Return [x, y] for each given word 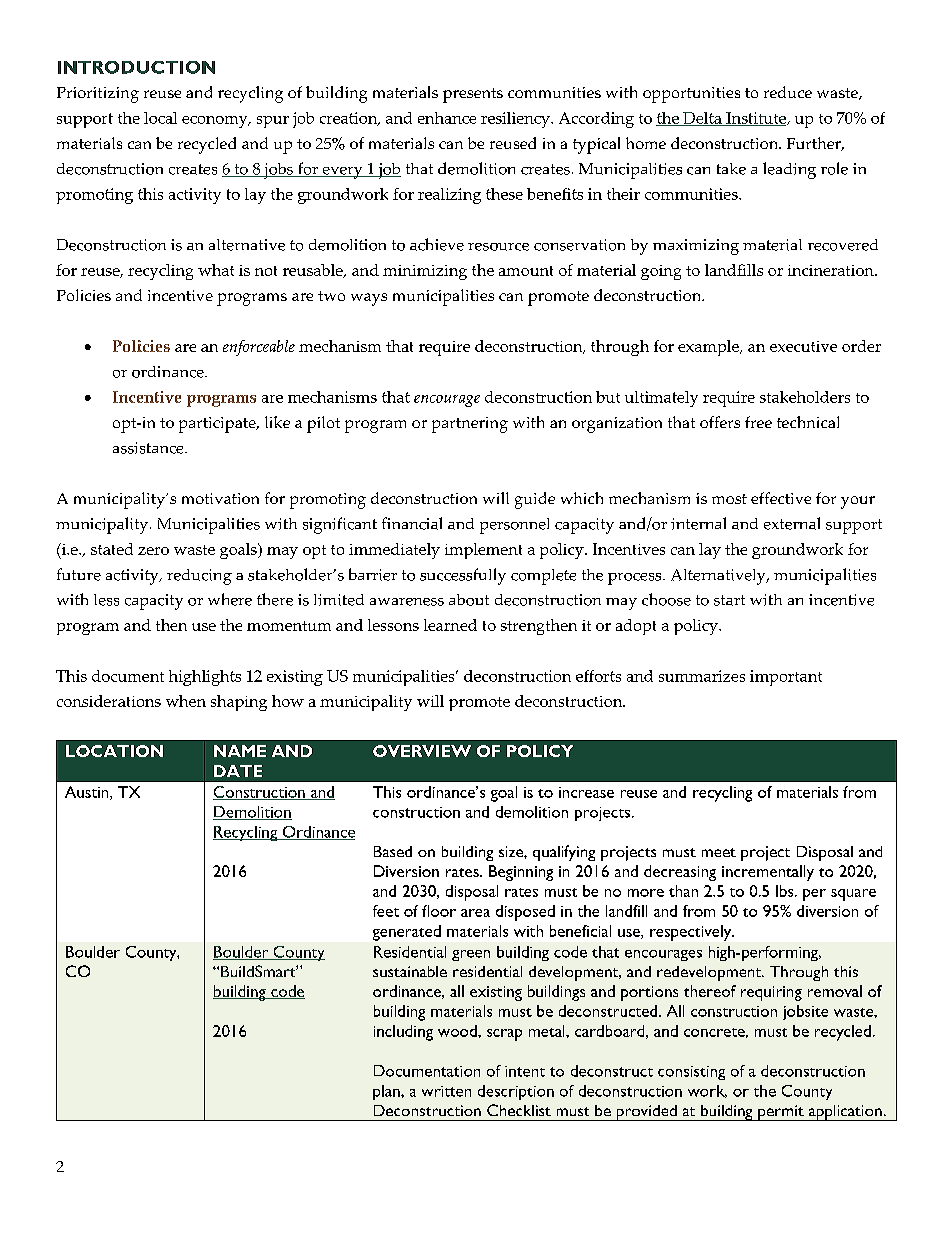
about [469, 600]
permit [781, 1113]
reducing [199, 577]
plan [387, 1092]
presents [473, 95]
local [160, 118]
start [729, 600]
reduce [788, 92]
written [446, 1091]
